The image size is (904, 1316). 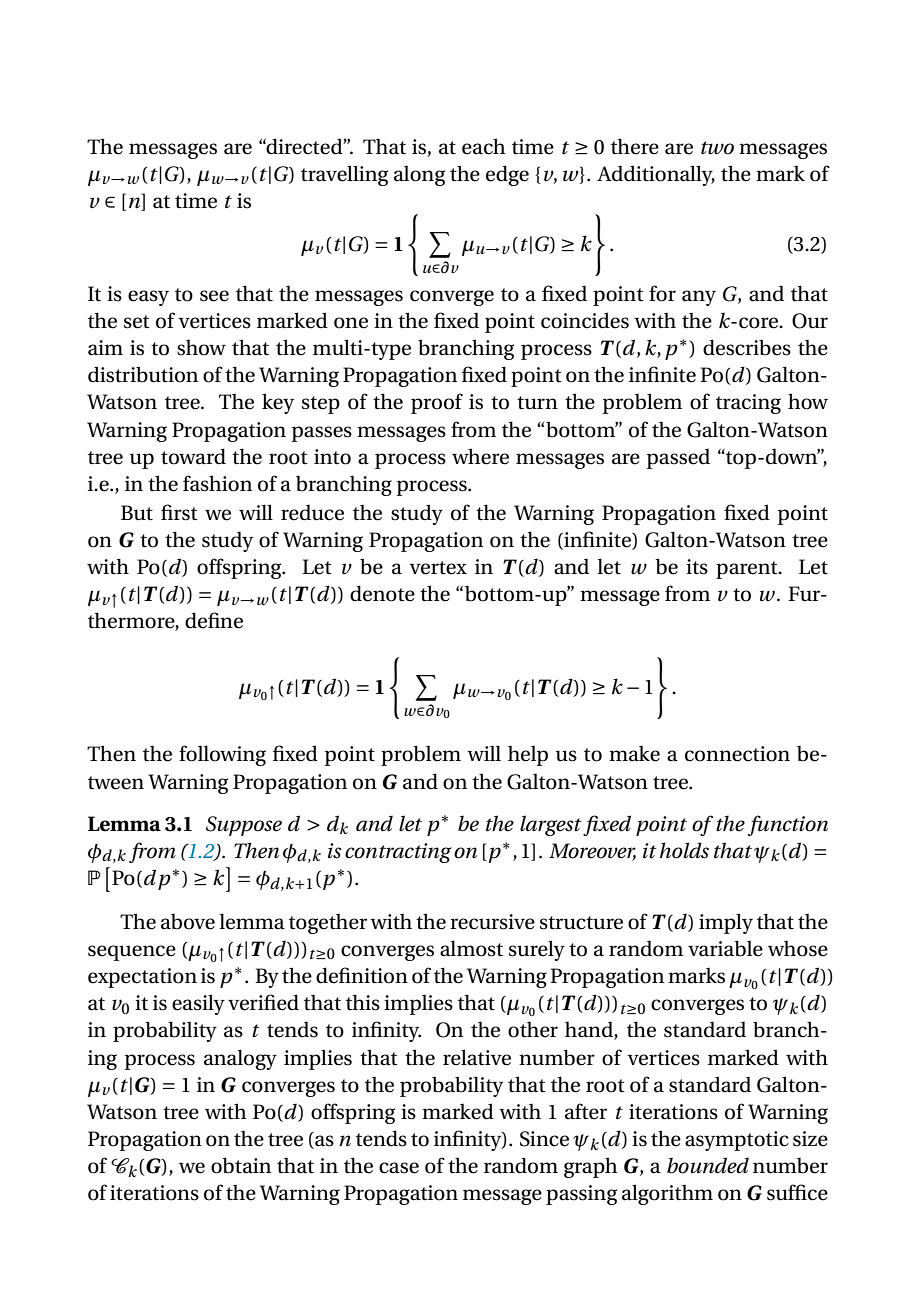 What do you see at coordinates (480, 456) in the screenshot?
I see `where` at bounding box center [480, 456].
